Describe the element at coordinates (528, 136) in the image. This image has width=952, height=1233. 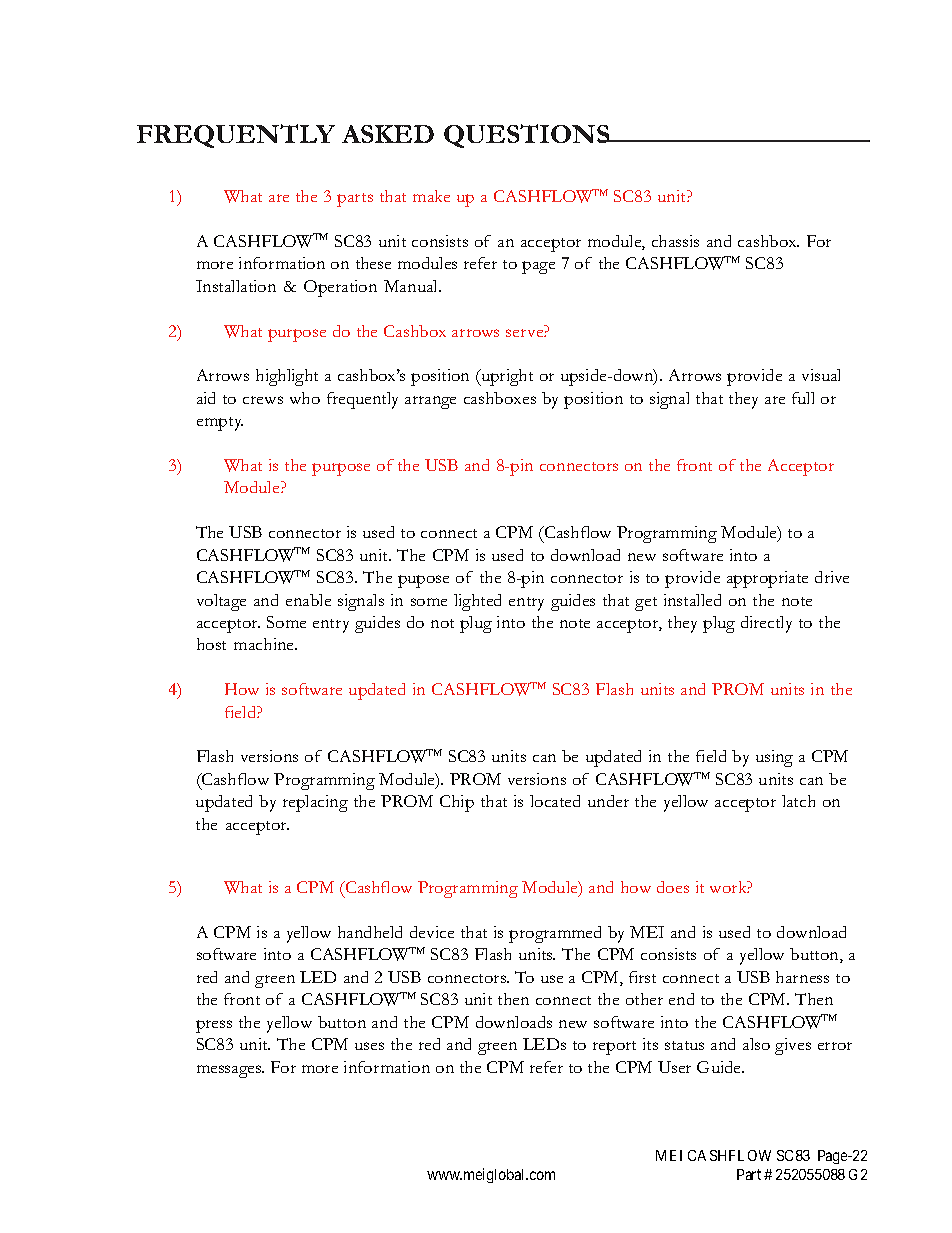
I see `QUESTIONS` at that location.
